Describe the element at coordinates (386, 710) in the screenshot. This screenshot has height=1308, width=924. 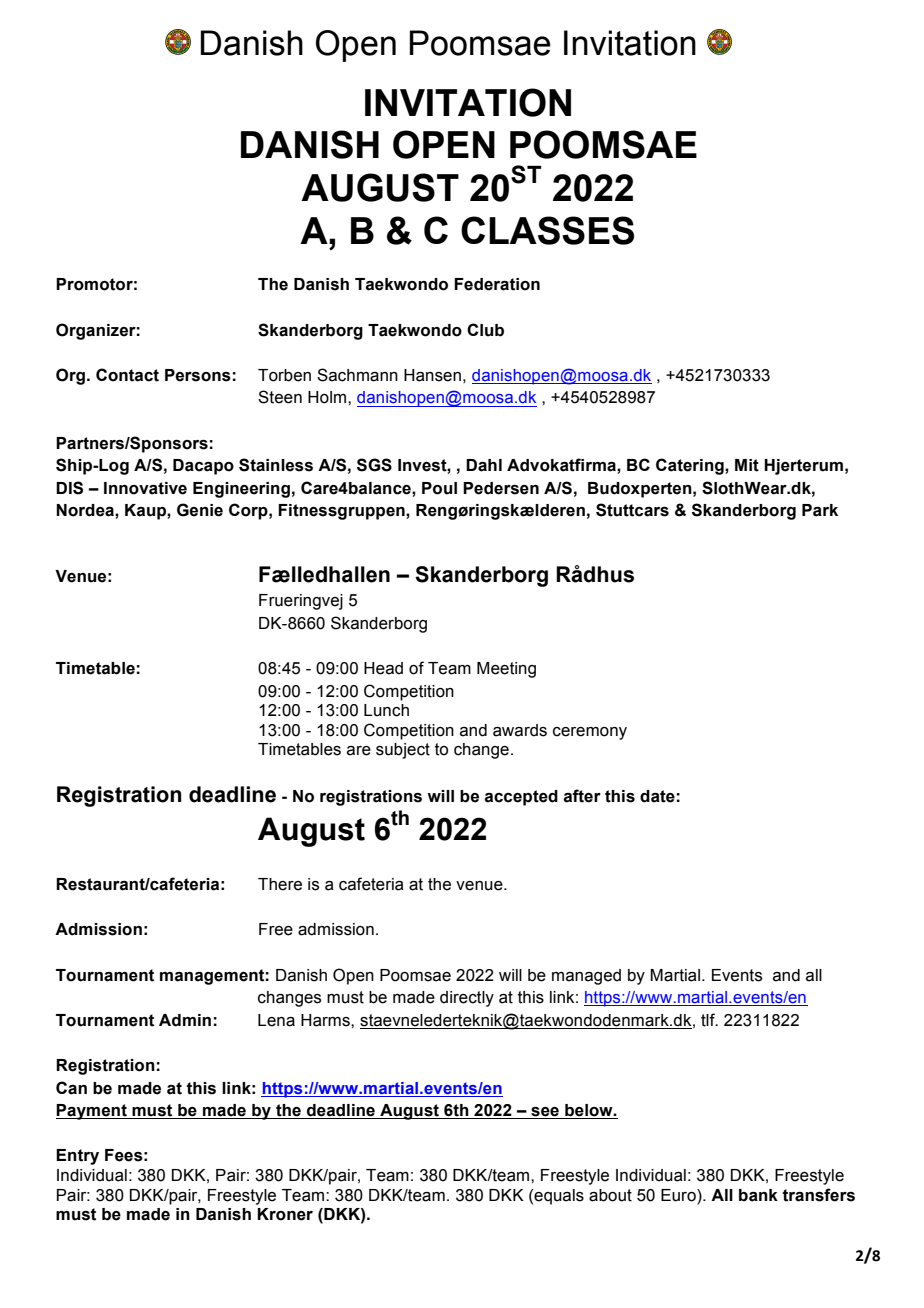
I see `Lunch` at that location.
